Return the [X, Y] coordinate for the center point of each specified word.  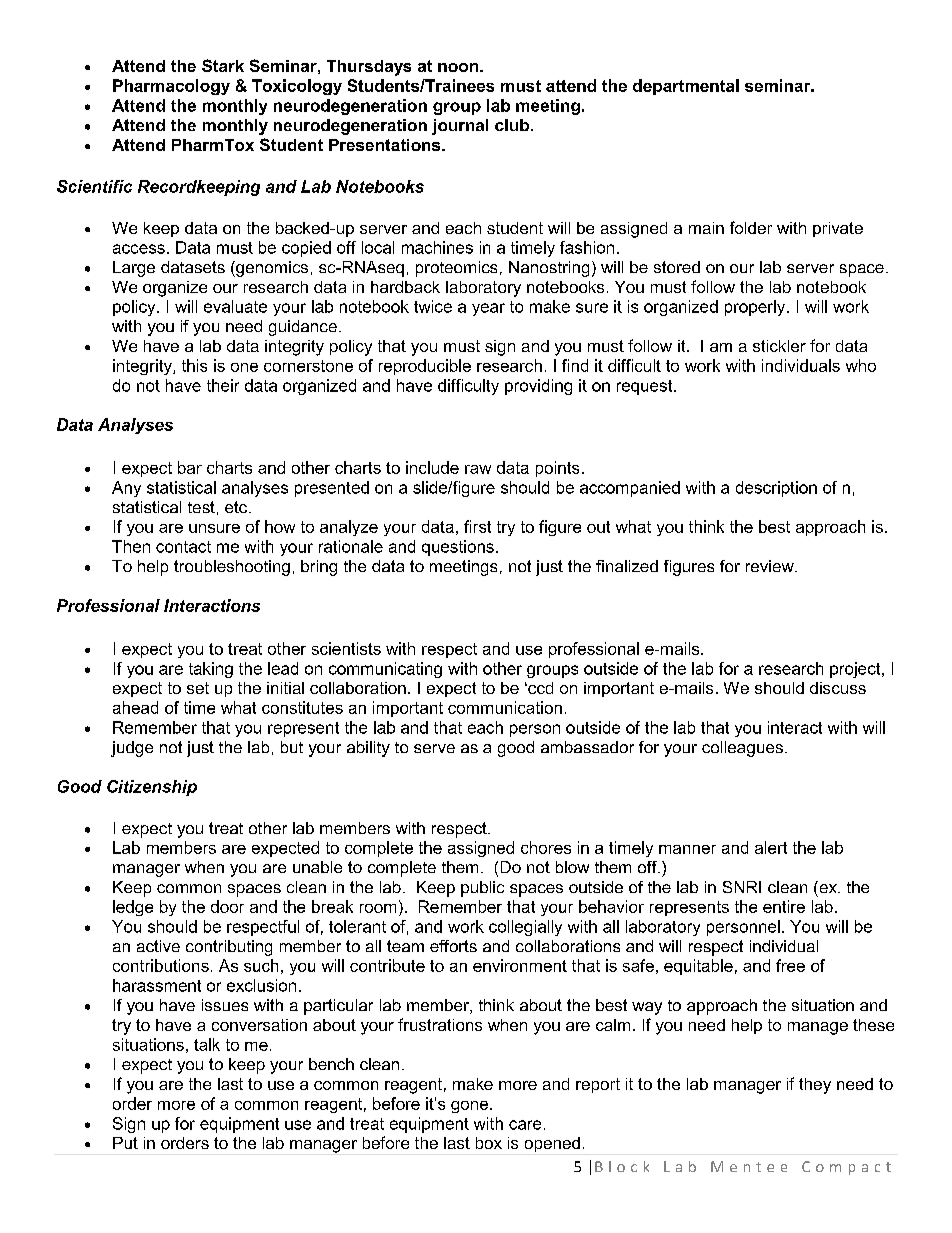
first [477, 526]
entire [784, 906]
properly [756, 308]
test [201, 507]
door [227, 906]
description [776, 489]
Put [125, 1143]
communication [505, 707]
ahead [135, 707]
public [482, 889]
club [512, 125]
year [488, 309]
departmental [686, 87]
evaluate [235, 306]
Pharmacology [171, 87]
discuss [838, 688]
